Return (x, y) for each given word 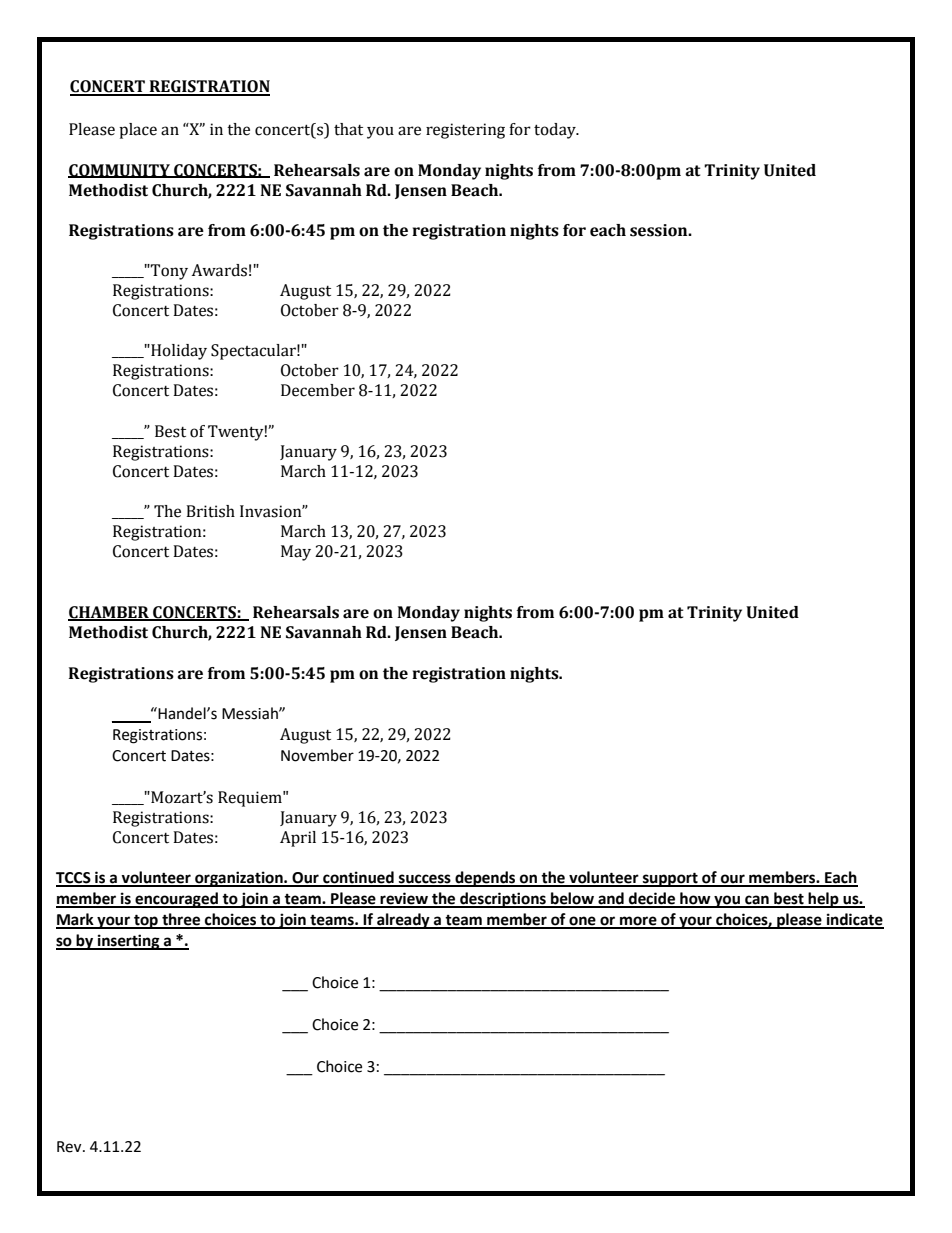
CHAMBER (109, 613)
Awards (219, 270)
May (296, 553)
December (318, 390)
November (317, 755)
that (348, 129)
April (298, 839)
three (181, 920)
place (138, 131)
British (210, 511)
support (670, 879)
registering (465, 131)
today (556, 131)
